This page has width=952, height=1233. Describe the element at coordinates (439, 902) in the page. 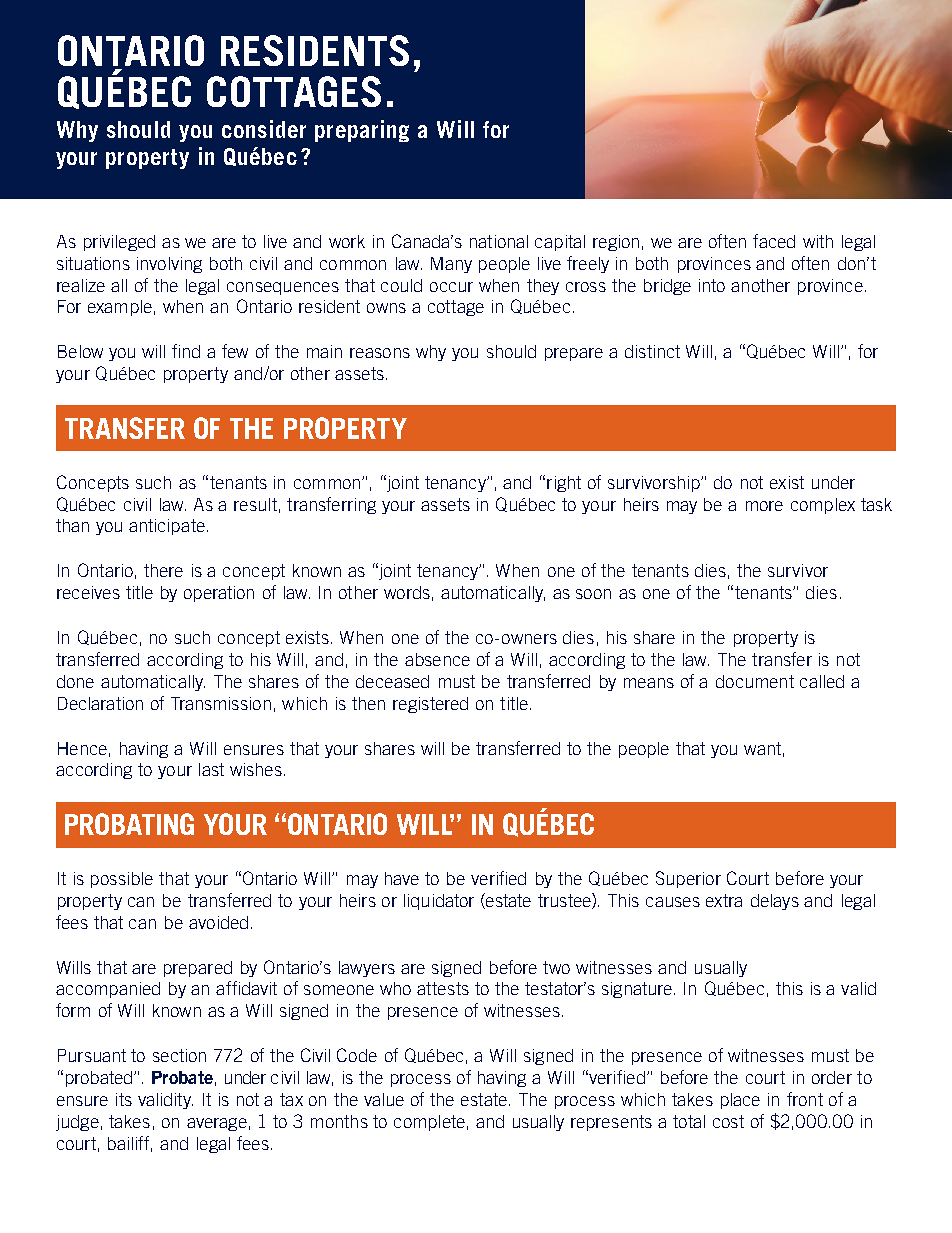

I see `liquidator` at that location.
